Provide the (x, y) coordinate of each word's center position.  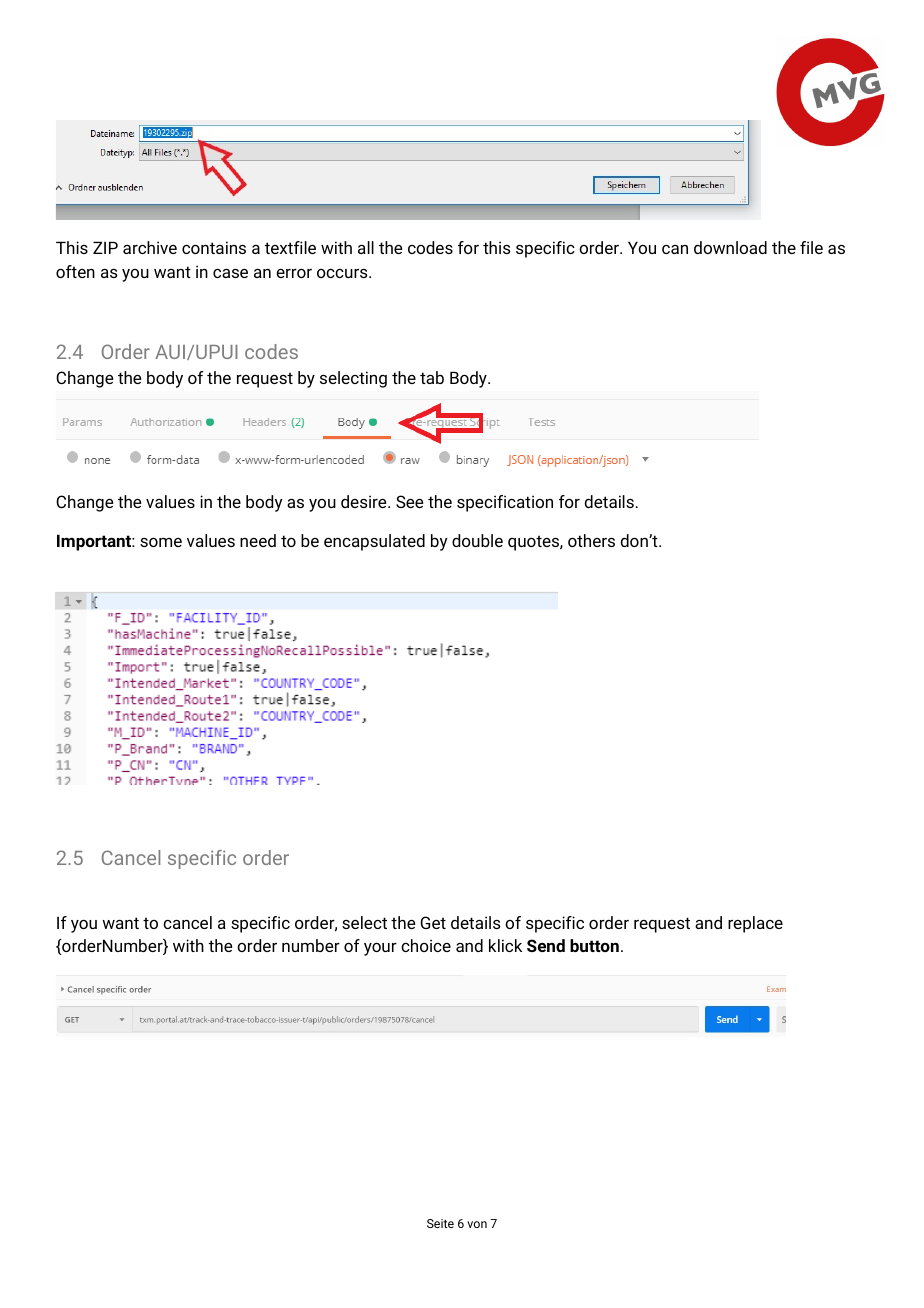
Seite (440, 1223)
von (477, 1224)
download (730, 247)
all (366, 247)
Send (546, 945)
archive (150, 247)
